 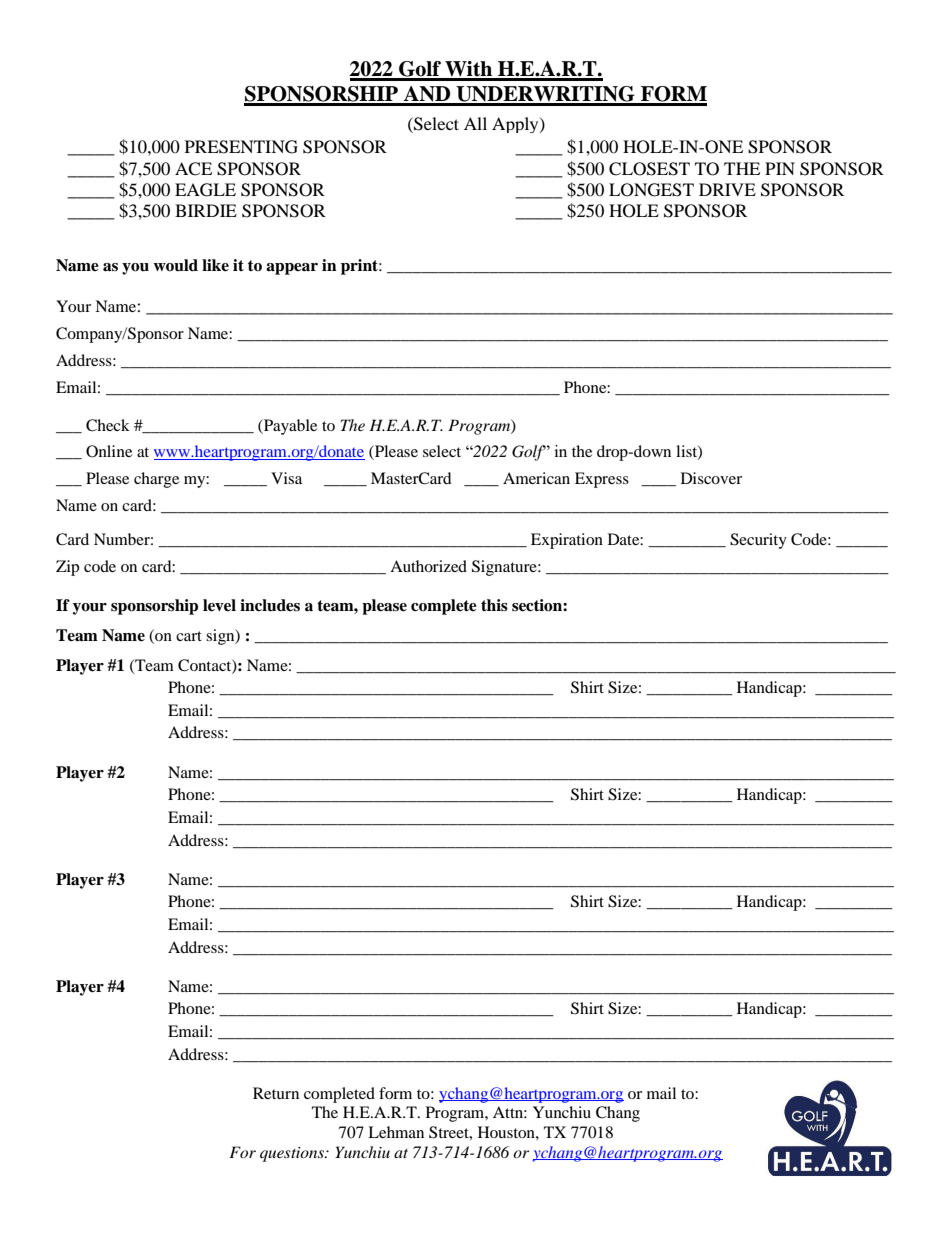 I want to click on charge, so click(x=156, y=480).
